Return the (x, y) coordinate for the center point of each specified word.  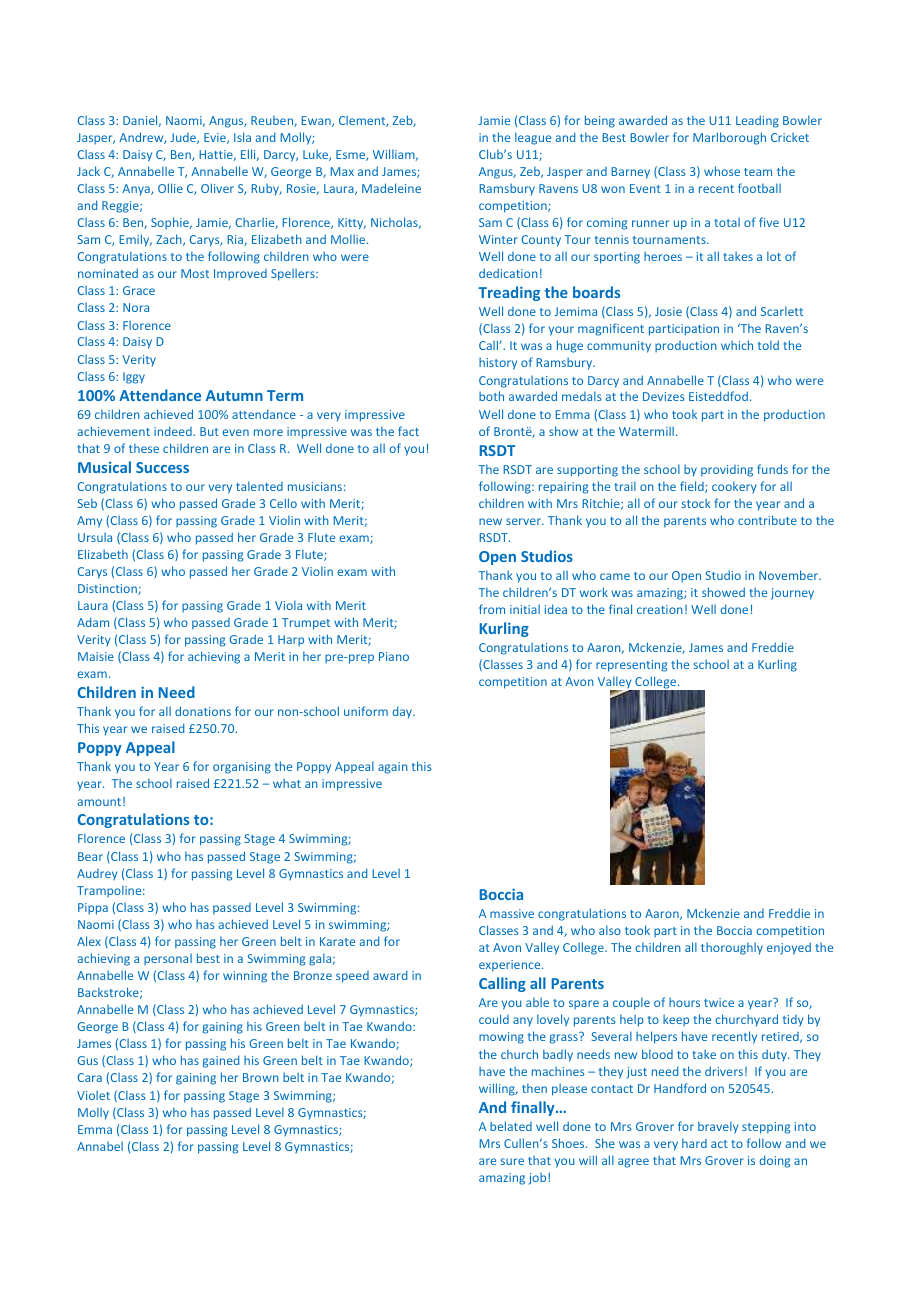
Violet (93, 1095)
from (492, 609)
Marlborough (729, 138)
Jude (184, 138)
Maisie (96, 656)
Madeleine (391, 188)
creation (660, 609)
